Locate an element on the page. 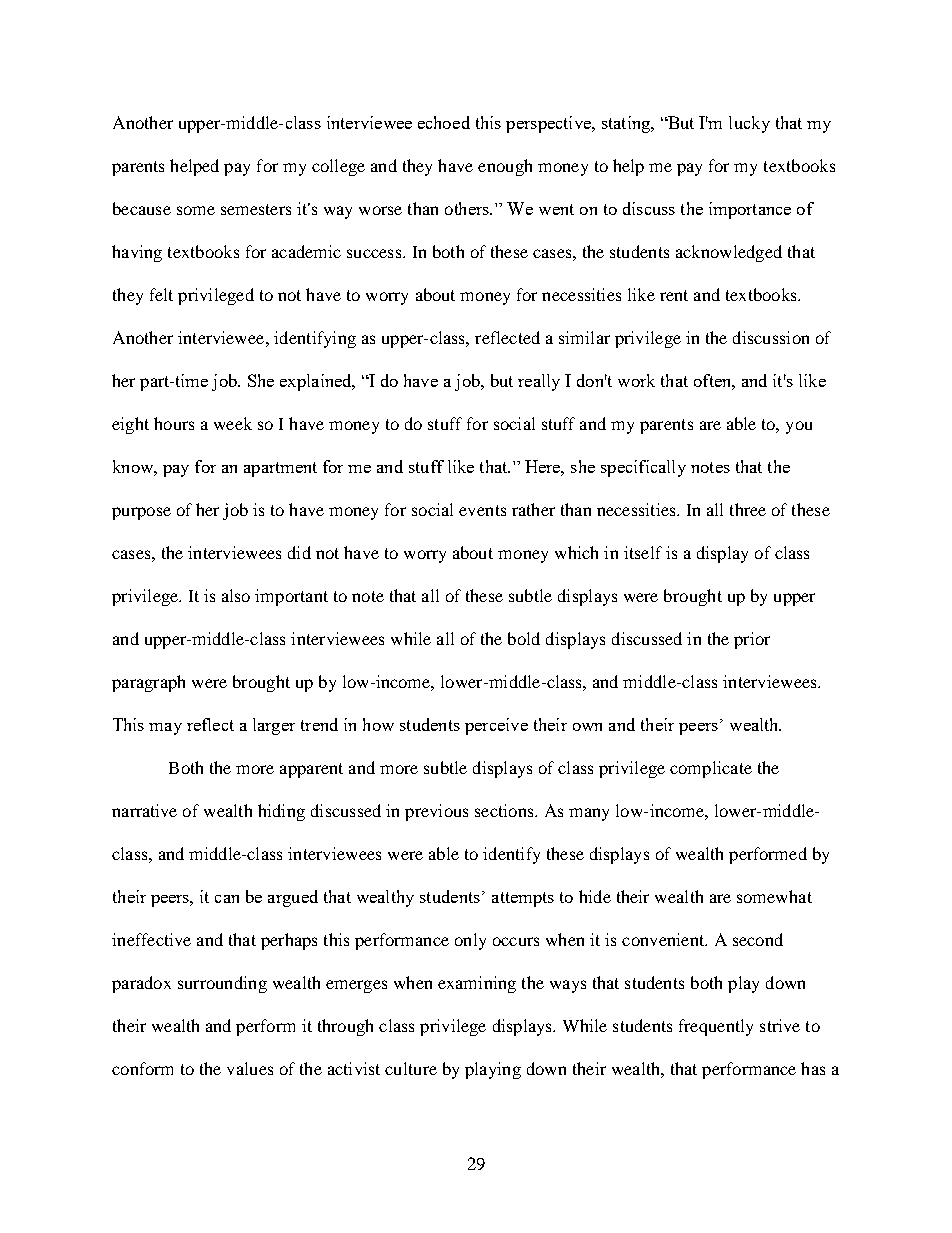 The image size is (952, 1233). semesters is located at coordinates (256, 209).
